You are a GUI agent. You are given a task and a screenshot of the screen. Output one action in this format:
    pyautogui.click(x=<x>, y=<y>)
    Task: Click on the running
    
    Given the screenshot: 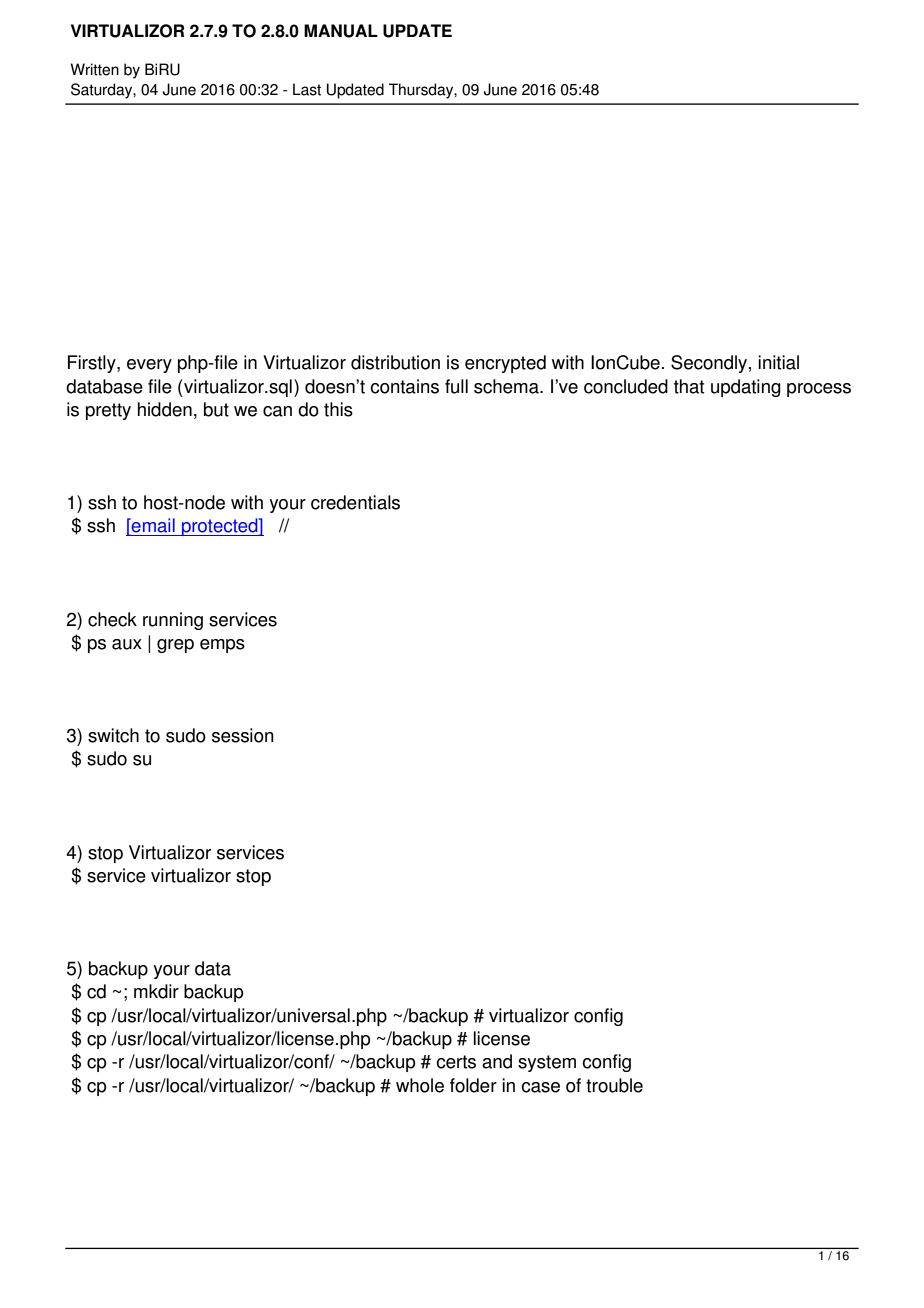 What is the action you would take?
    pyautogui.click(x=173, y=621)
